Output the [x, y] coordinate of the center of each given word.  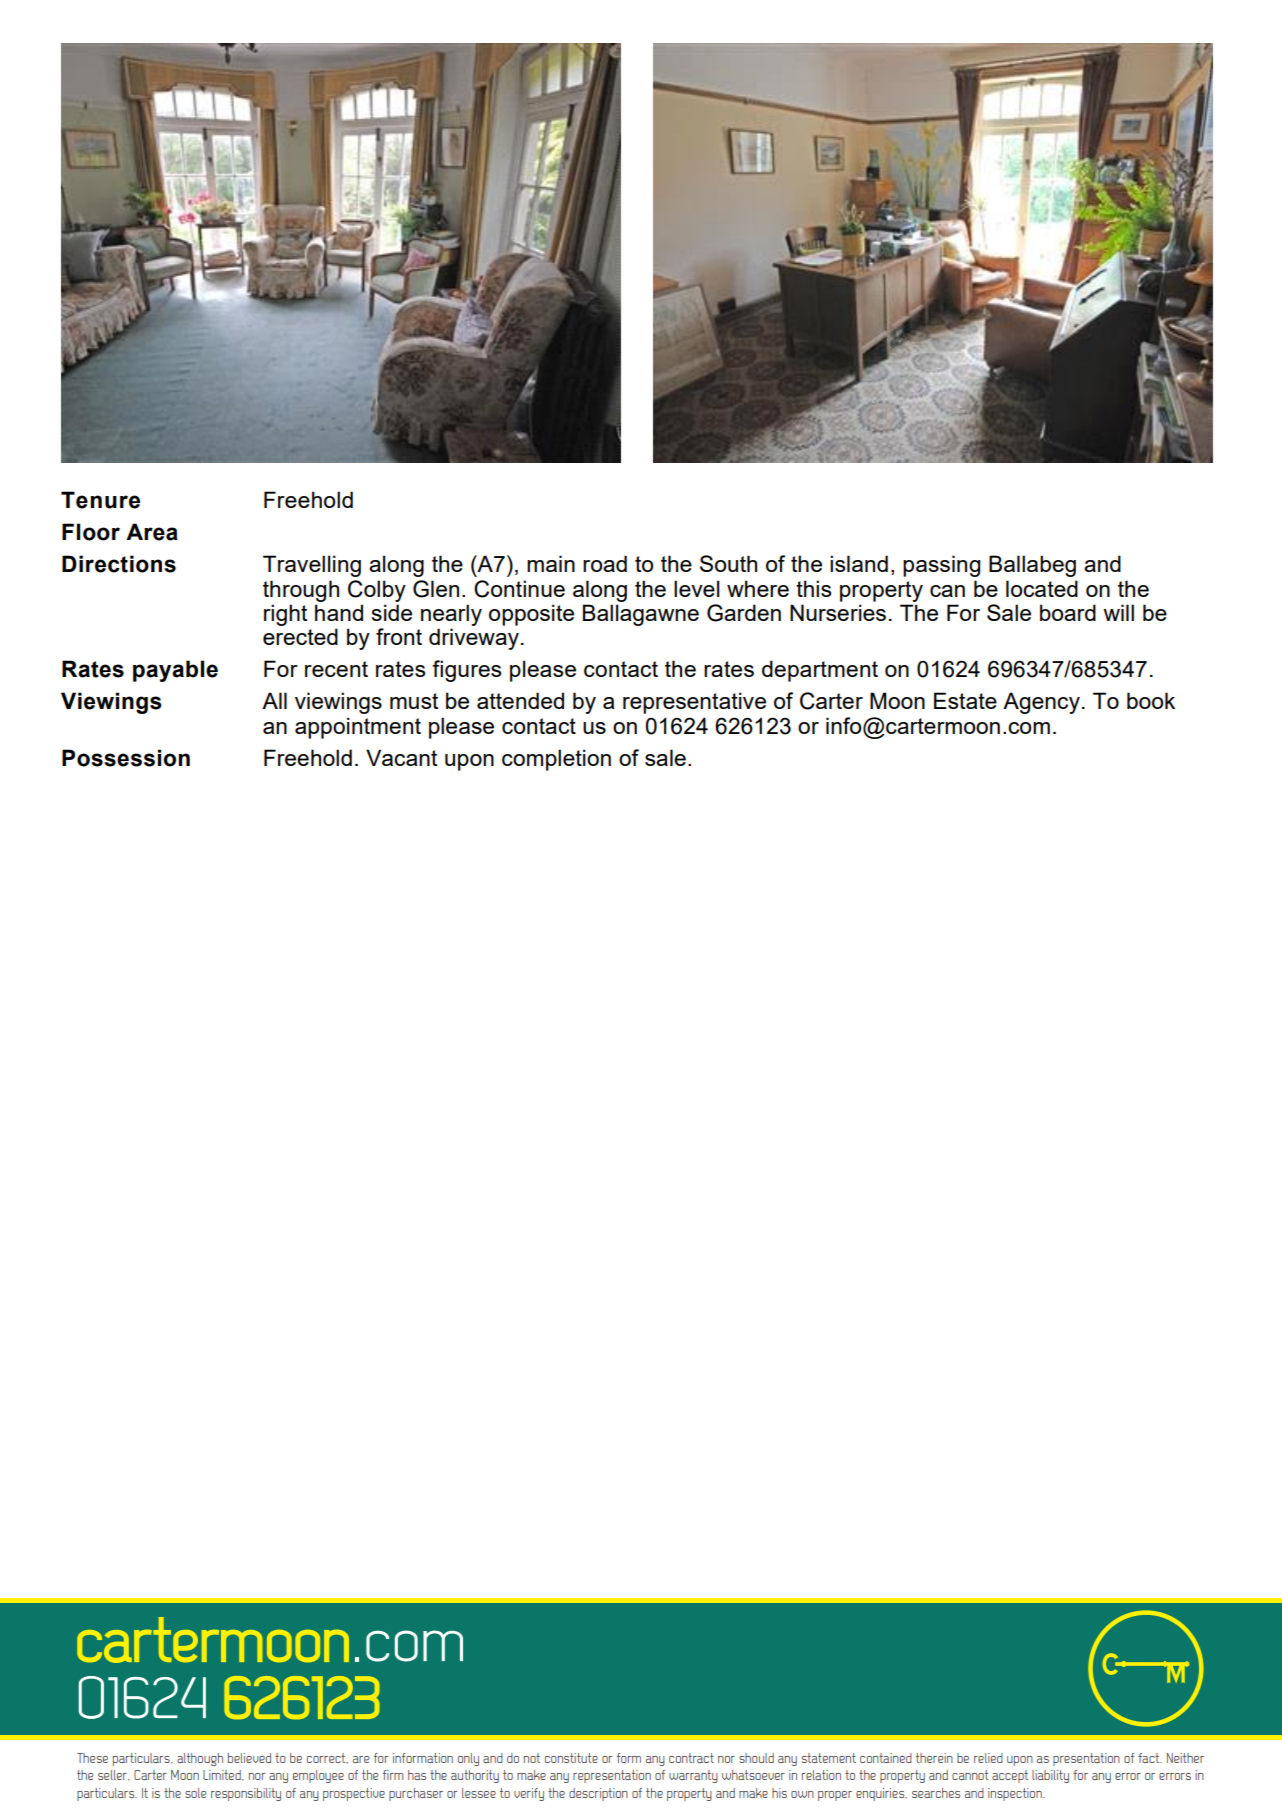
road [605, 563]
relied [988, 1758]
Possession [126, 758]
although [200, 1759]
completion [556, 760]
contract [691, 1758]
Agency [1041, 703]
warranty [693, 1776]
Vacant [401, 757]
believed [249, 1758]
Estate [965, 700]
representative [694, 703]
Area [152, 532]
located [1042, 588]
